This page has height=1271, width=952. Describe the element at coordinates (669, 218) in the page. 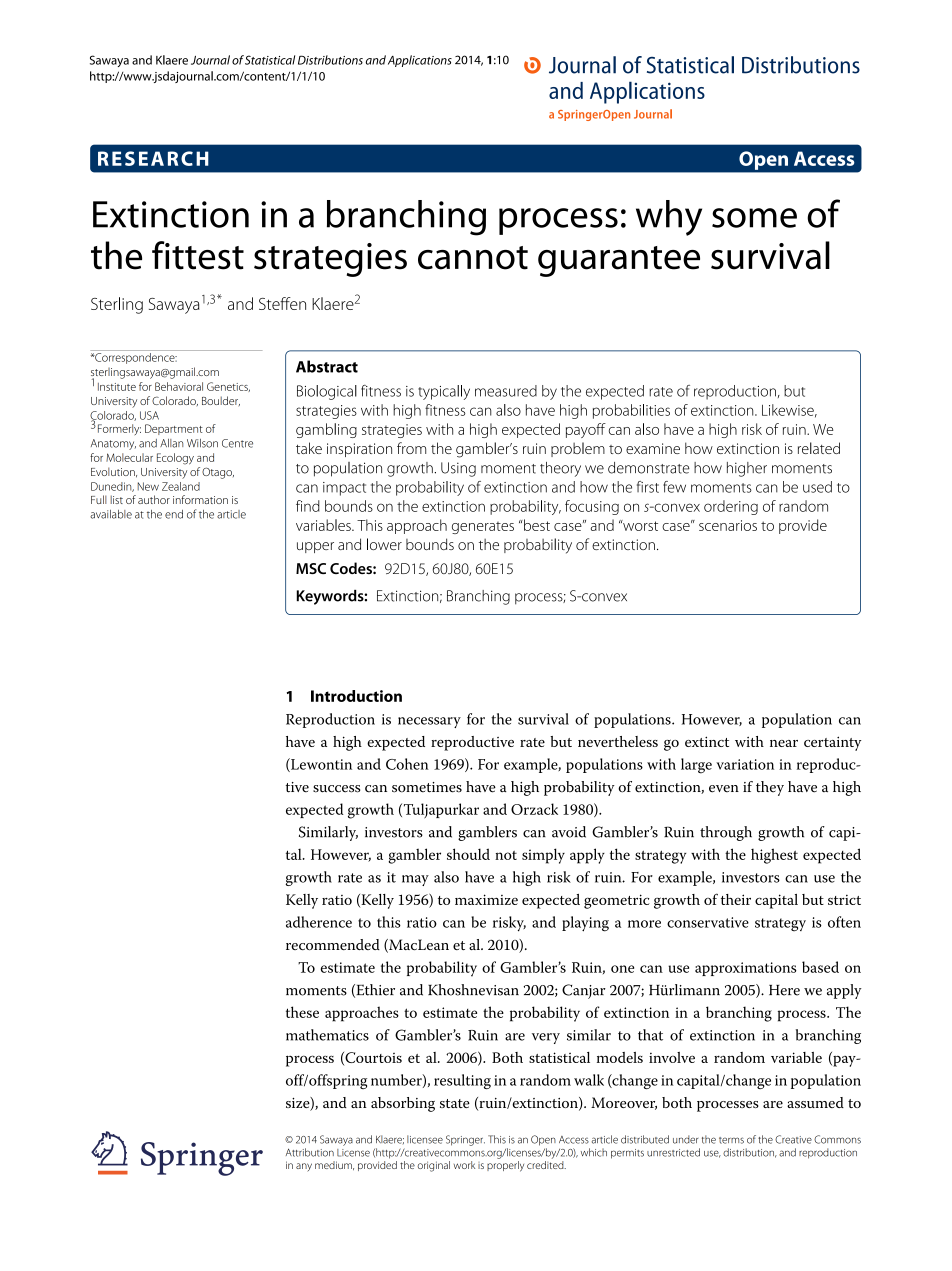

I see `why` at that location.
